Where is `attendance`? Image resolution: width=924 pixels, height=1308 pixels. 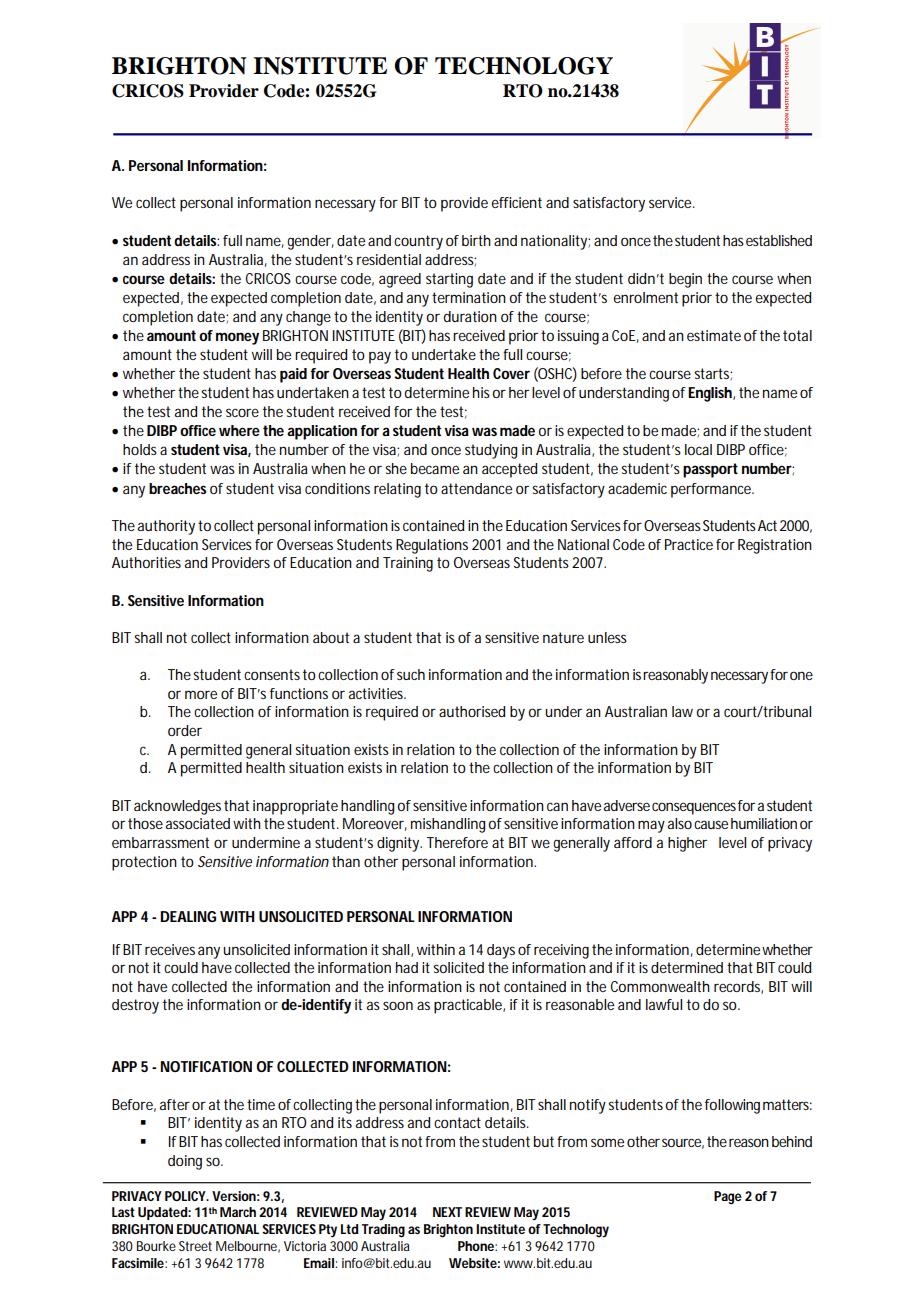
attendance is located at coordinates (476, 488).
